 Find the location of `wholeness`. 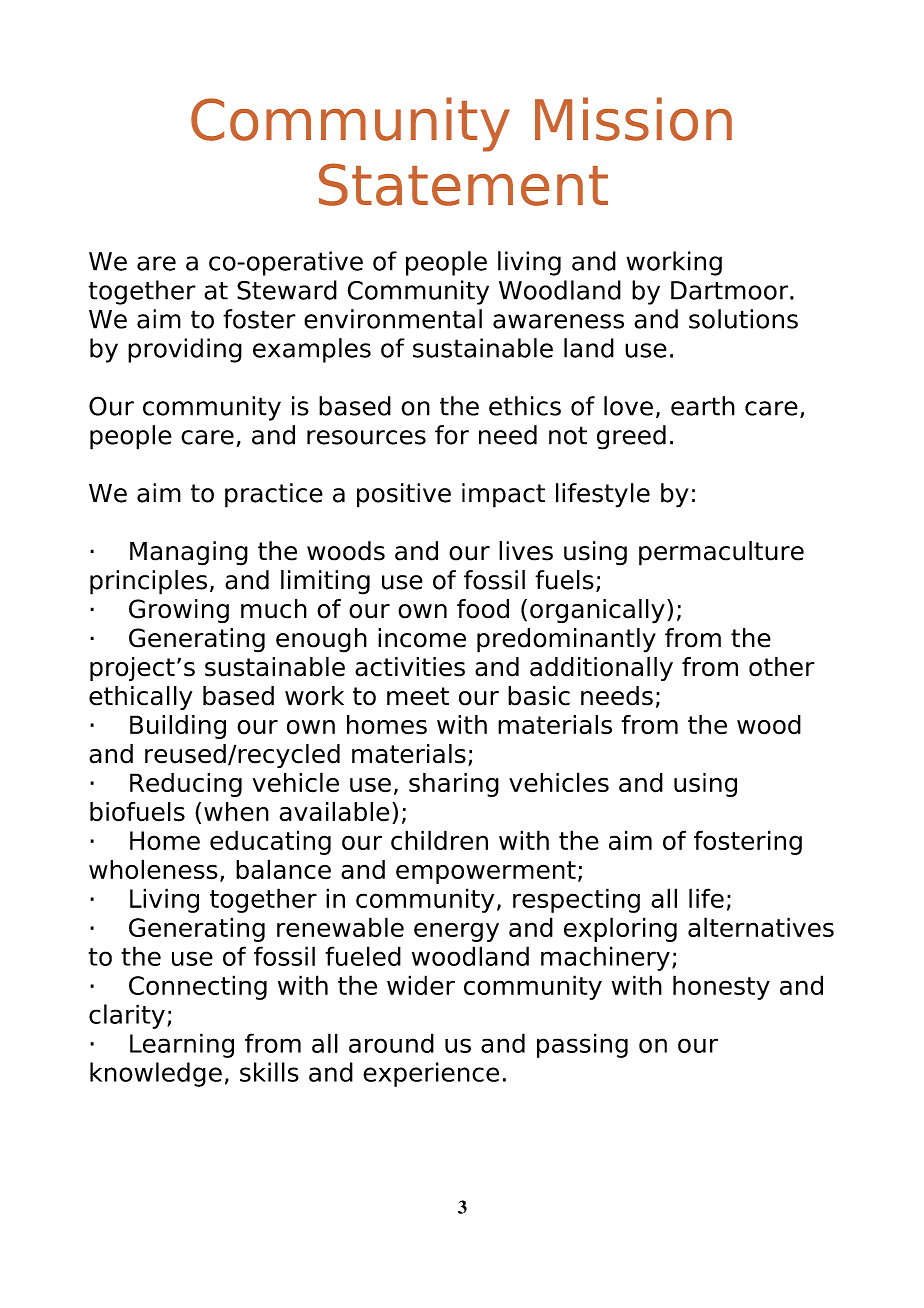

wholeness is located at coordinates (153, 869).
